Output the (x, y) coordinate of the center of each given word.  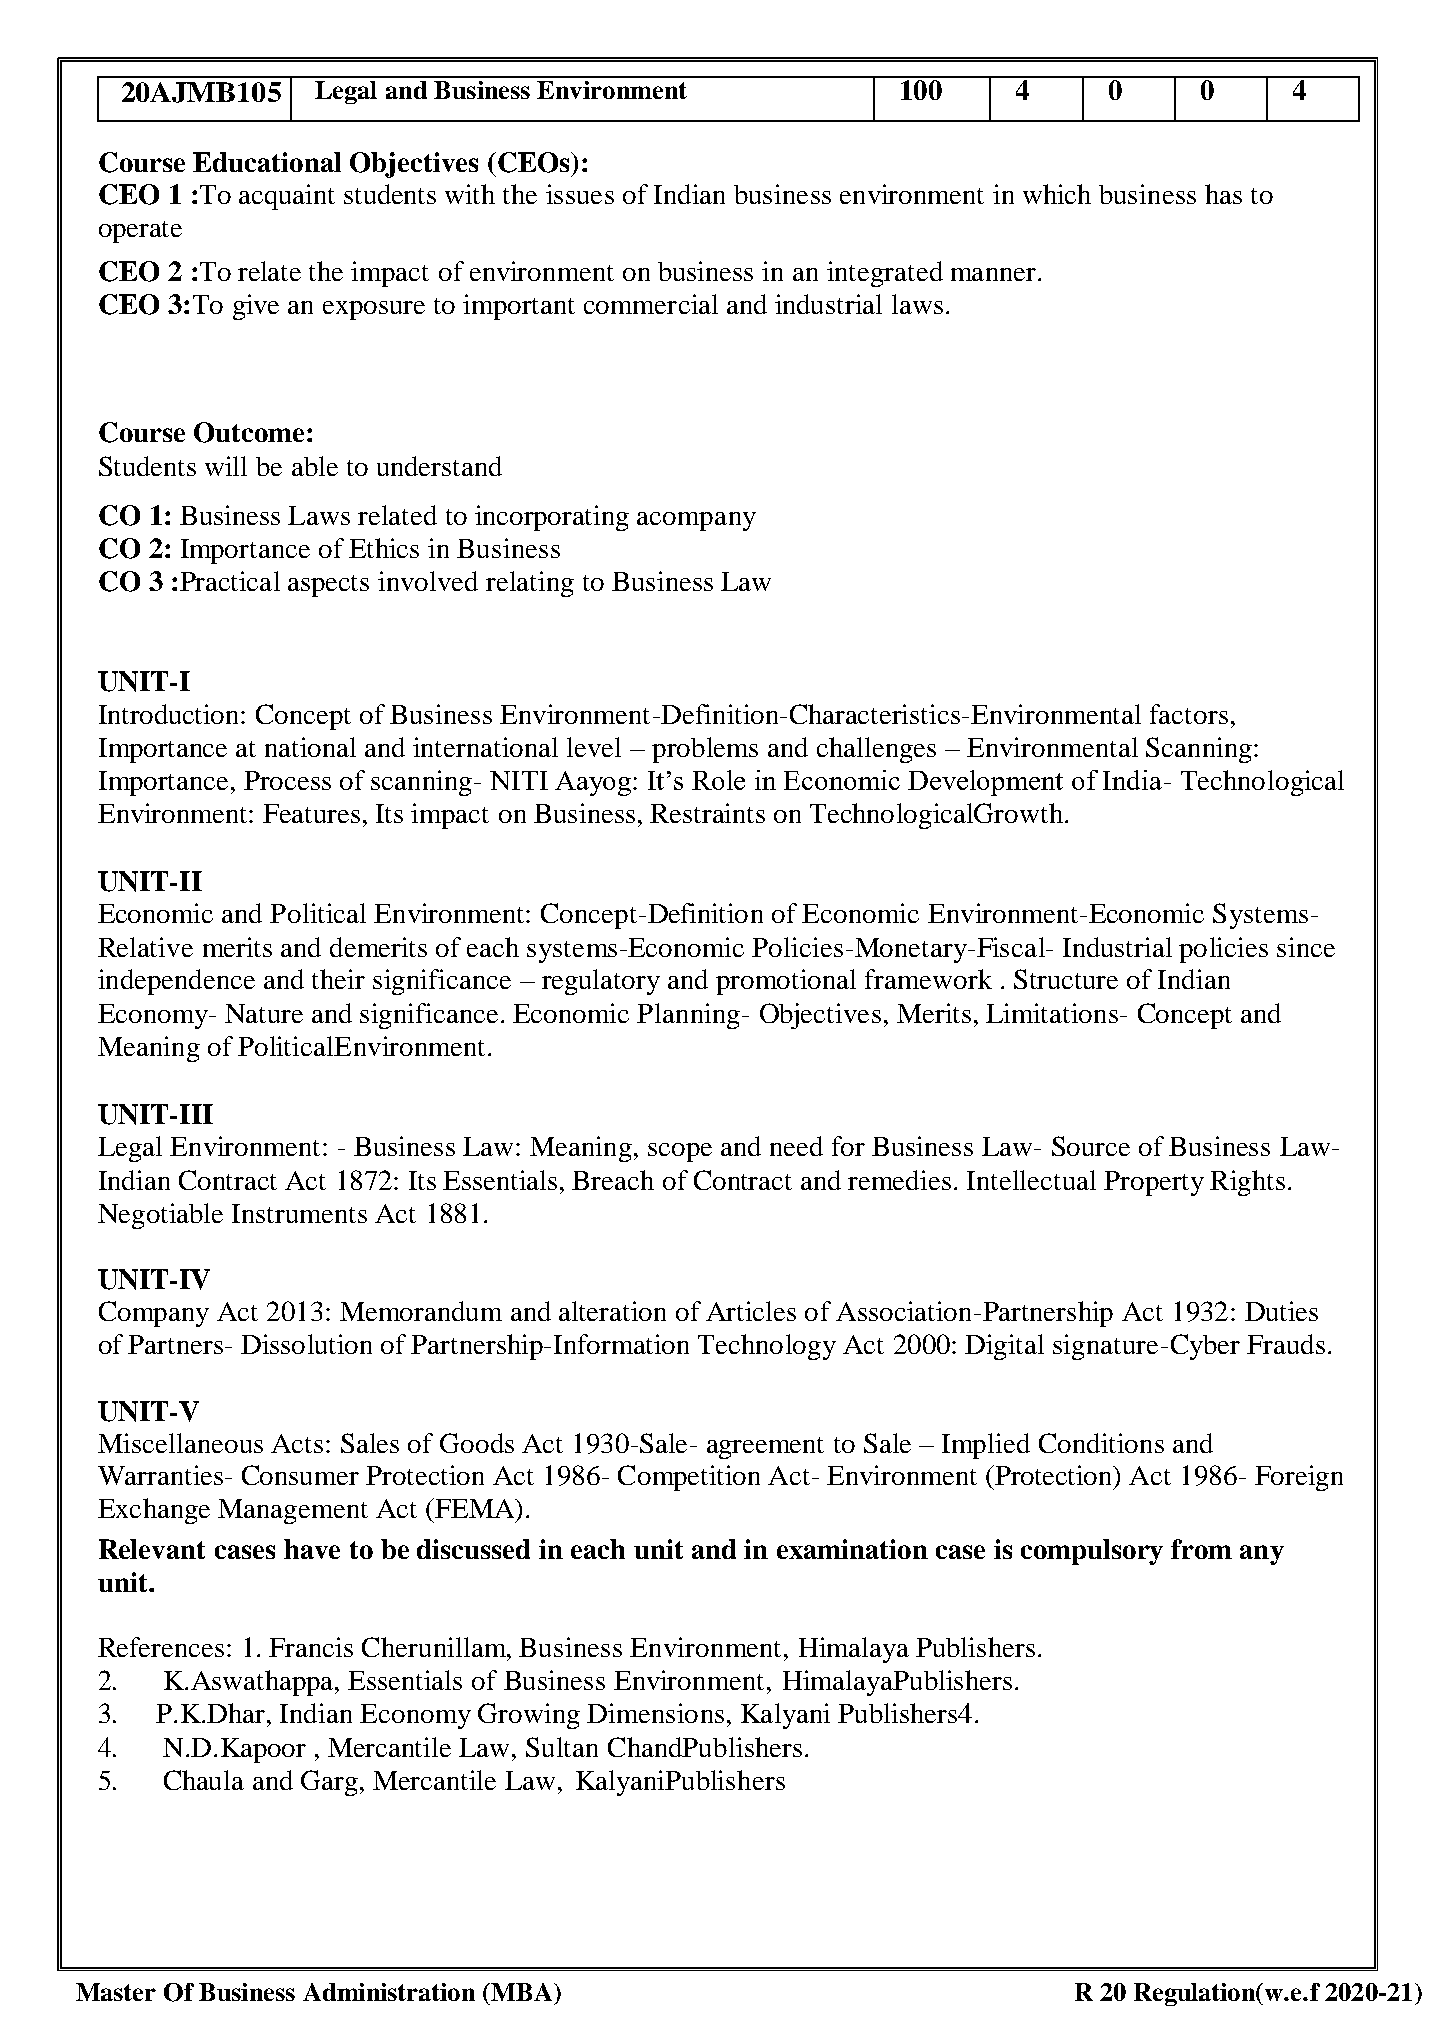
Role (718, 780)
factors (1189, 714)
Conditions (1101, 1443)
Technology (767, 1347)
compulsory (1092, 1552)
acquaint (287, 197)
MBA (522, 1992)
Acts (297, 1443)
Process (287, 780)
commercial (651, 304)
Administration (389, 1992)
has (1223, 194)
